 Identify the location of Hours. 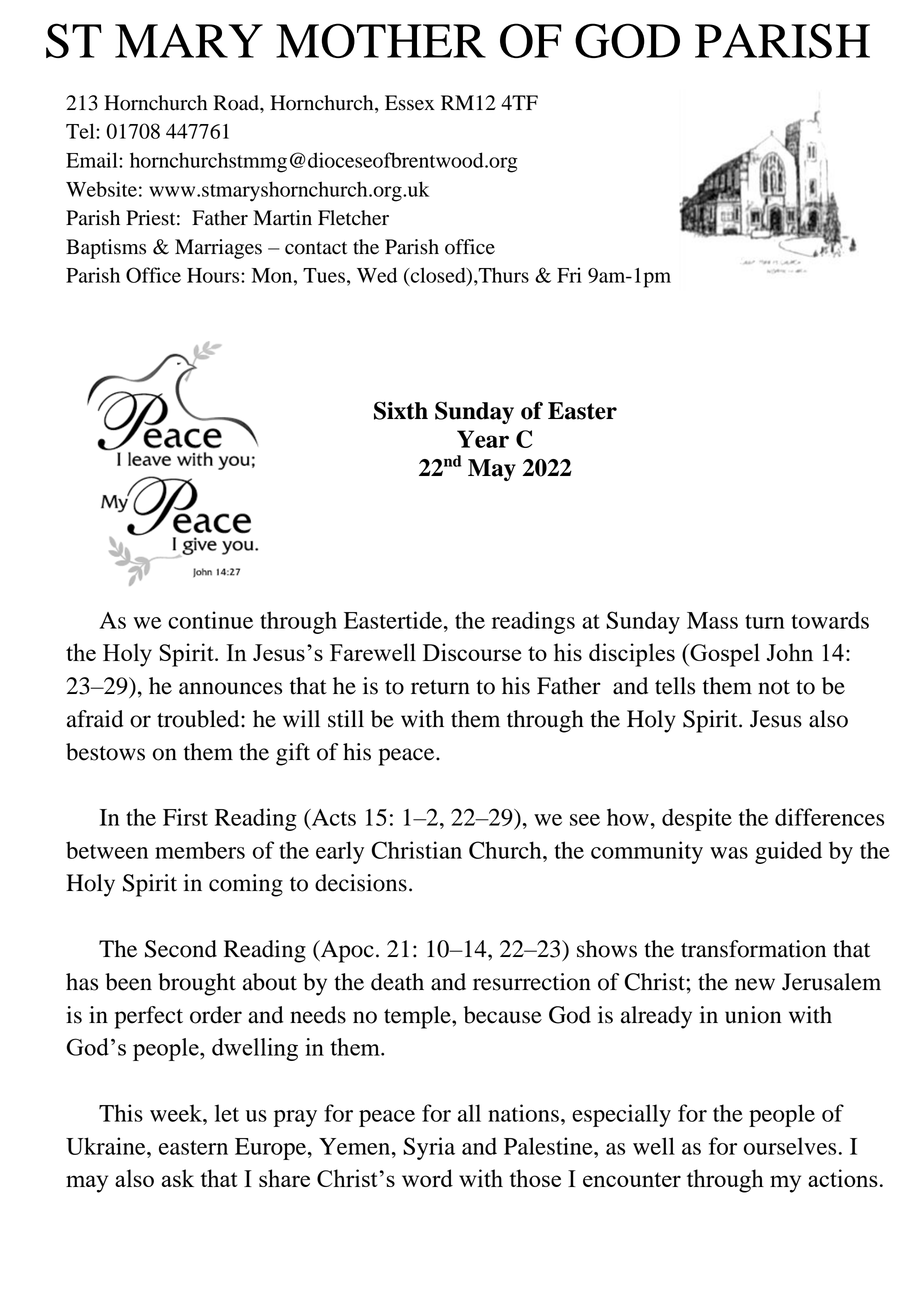
(214, 275).
